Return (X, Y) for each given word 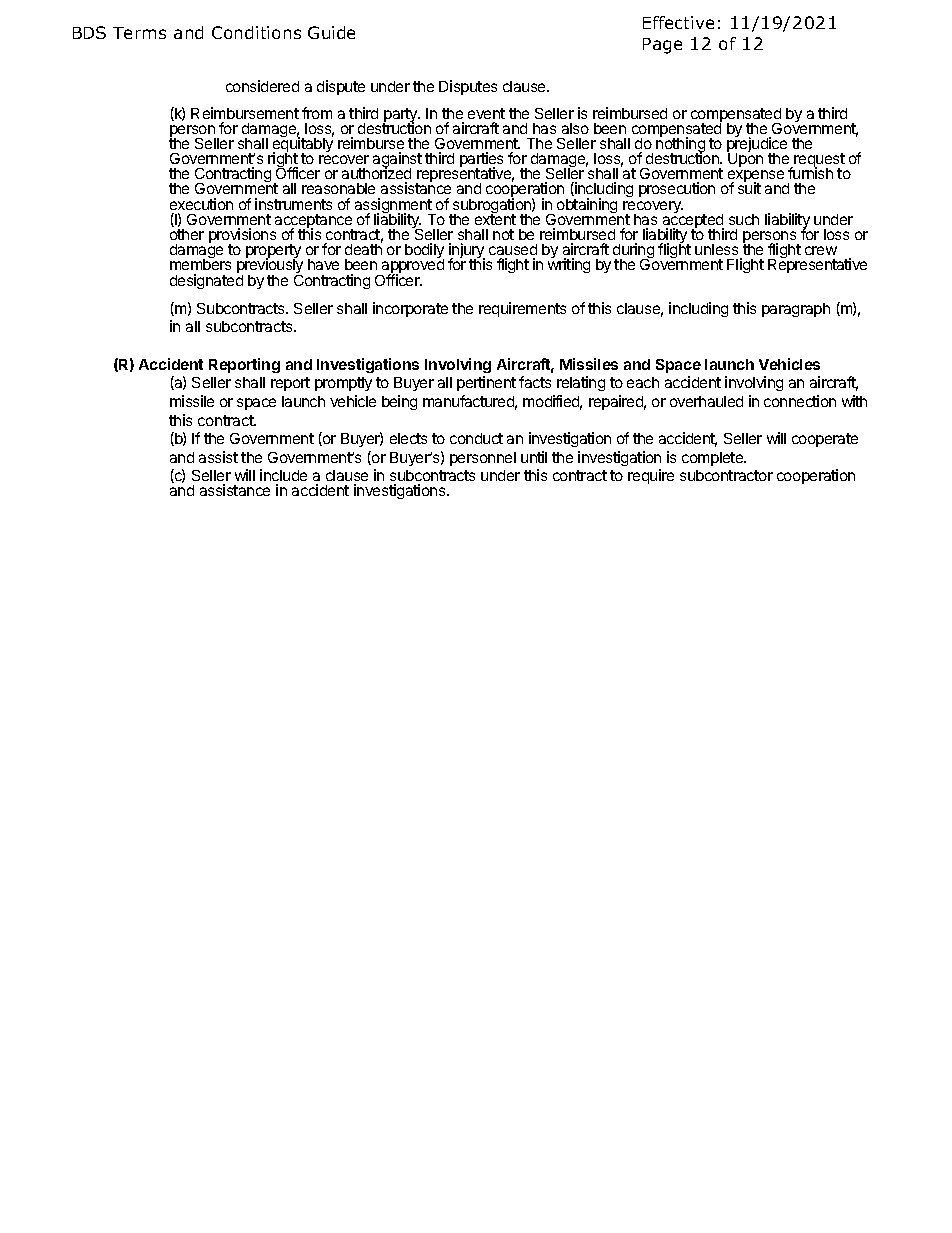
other (187, 234)
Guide (331, 32)
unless (716, 249)
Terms (139, 33)
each (643, 382)
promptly (343, 384)
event (486, 113)
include (283, 475)
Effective (678, 22)
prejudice (757, 145)
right (282, 161)
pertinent (486, 383)
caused (513, 249)
